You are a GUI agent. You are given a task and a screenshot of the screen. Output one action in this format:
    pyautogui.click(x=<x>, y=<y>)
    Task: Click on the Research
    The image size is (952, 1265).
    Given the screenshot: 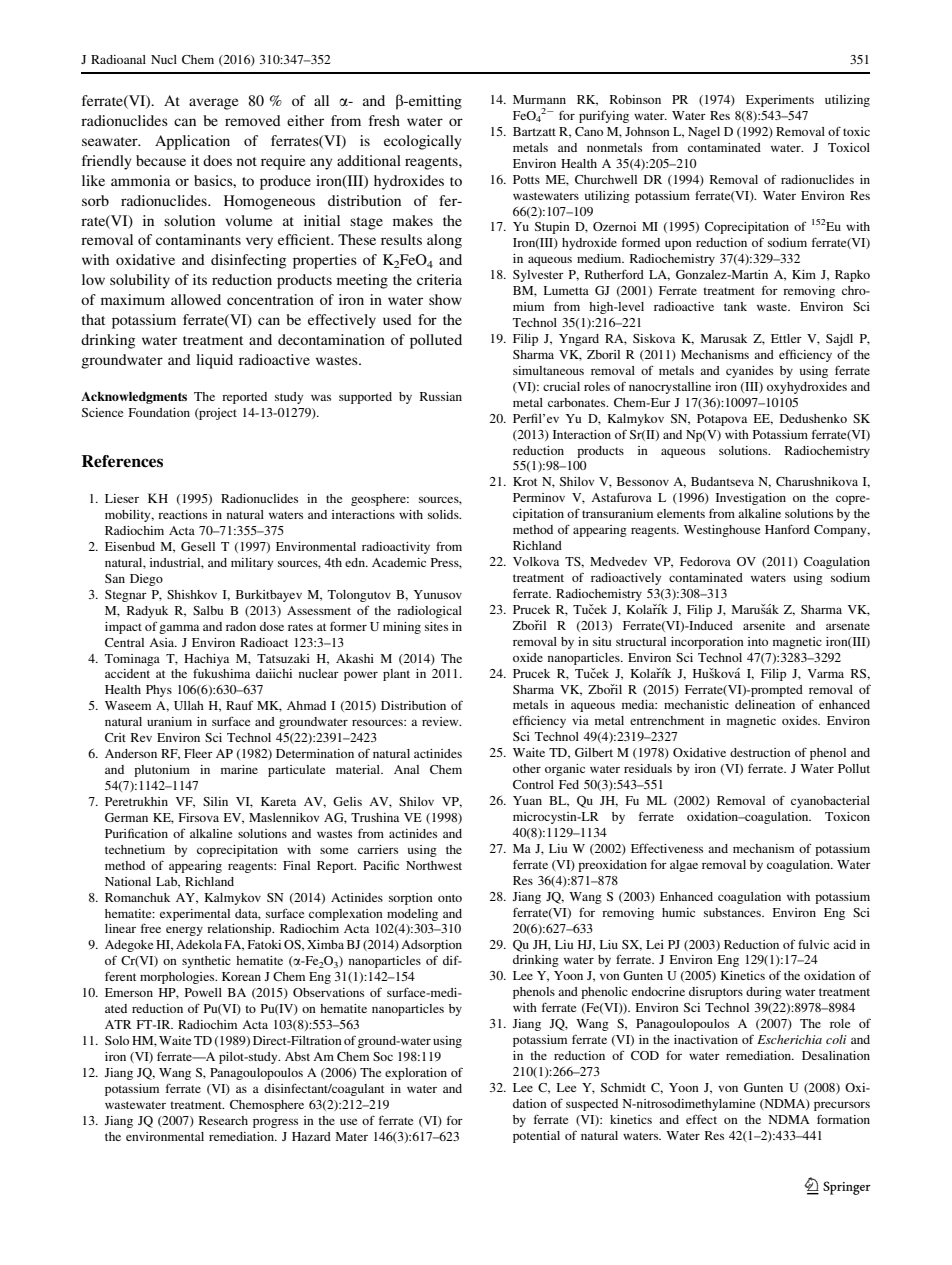 What is the action you would take?
    pyautogui.click(x=223, y=1120)
